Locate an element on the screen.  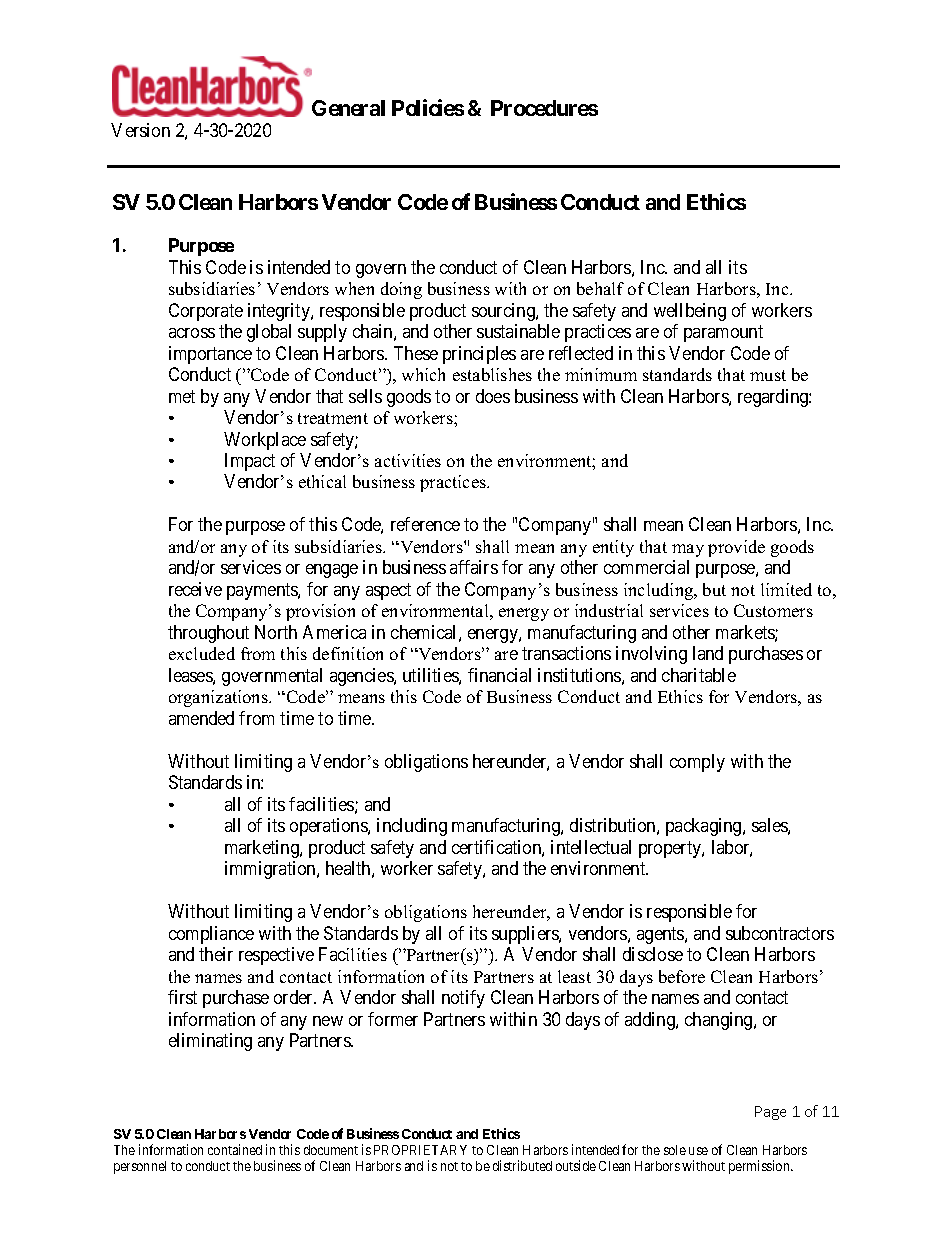
met is located at coordinates (182, 396).
